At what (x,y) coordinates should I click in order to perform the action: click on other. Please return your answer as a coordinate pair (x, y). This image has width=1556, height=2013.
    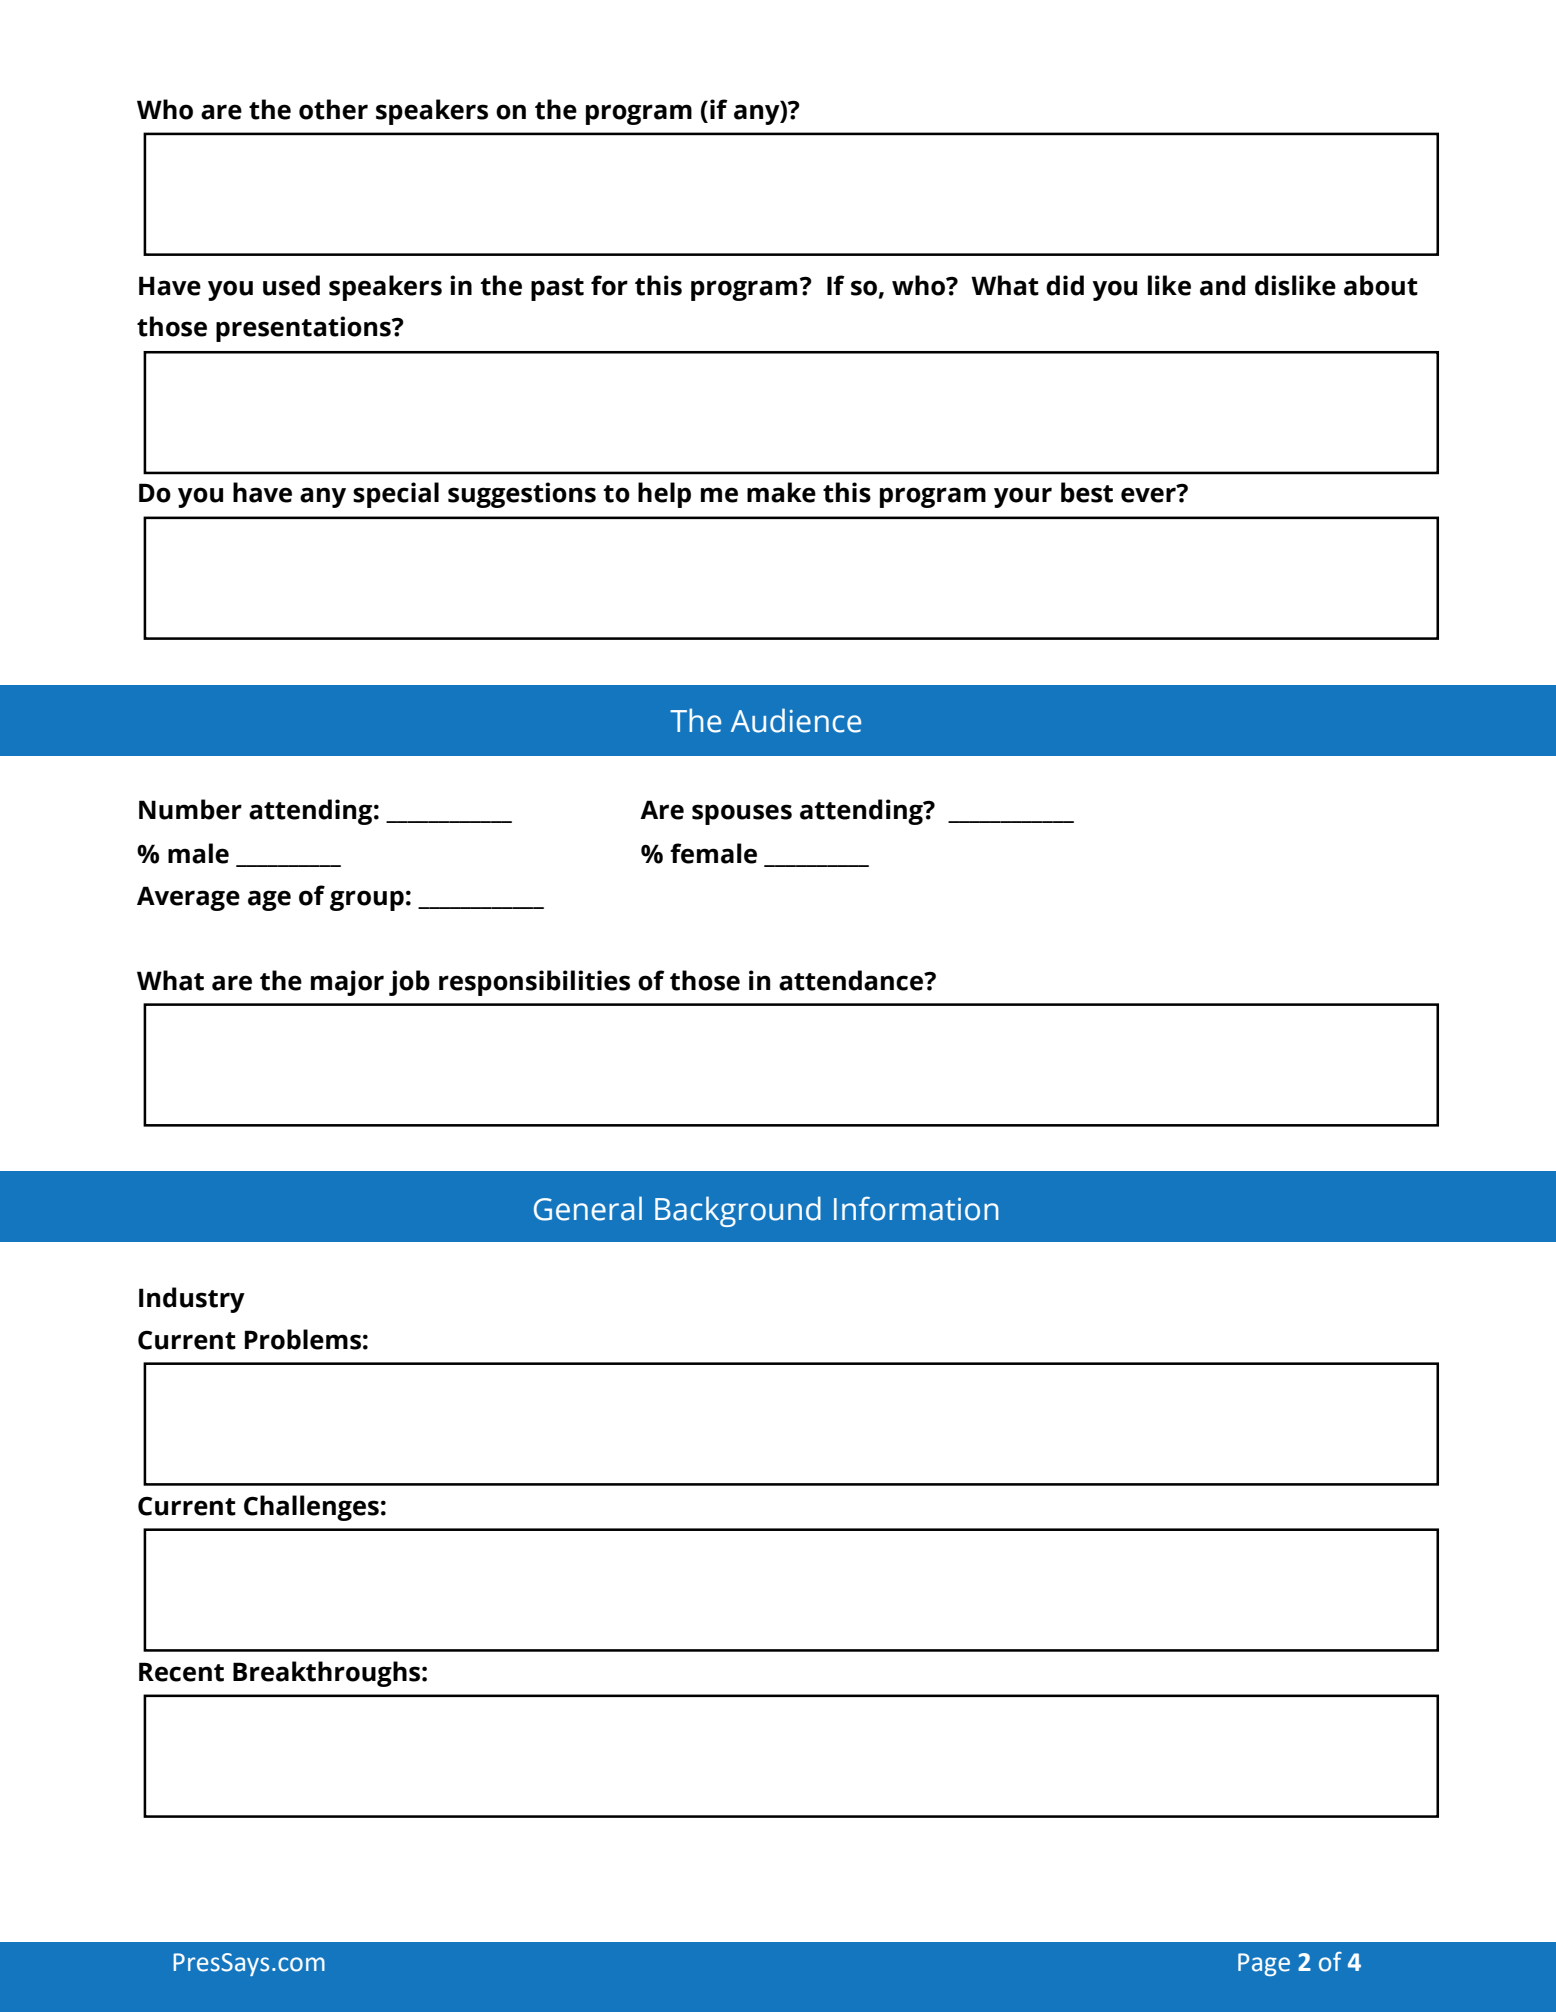
    Looking at the image, I should click on (333, 109).
